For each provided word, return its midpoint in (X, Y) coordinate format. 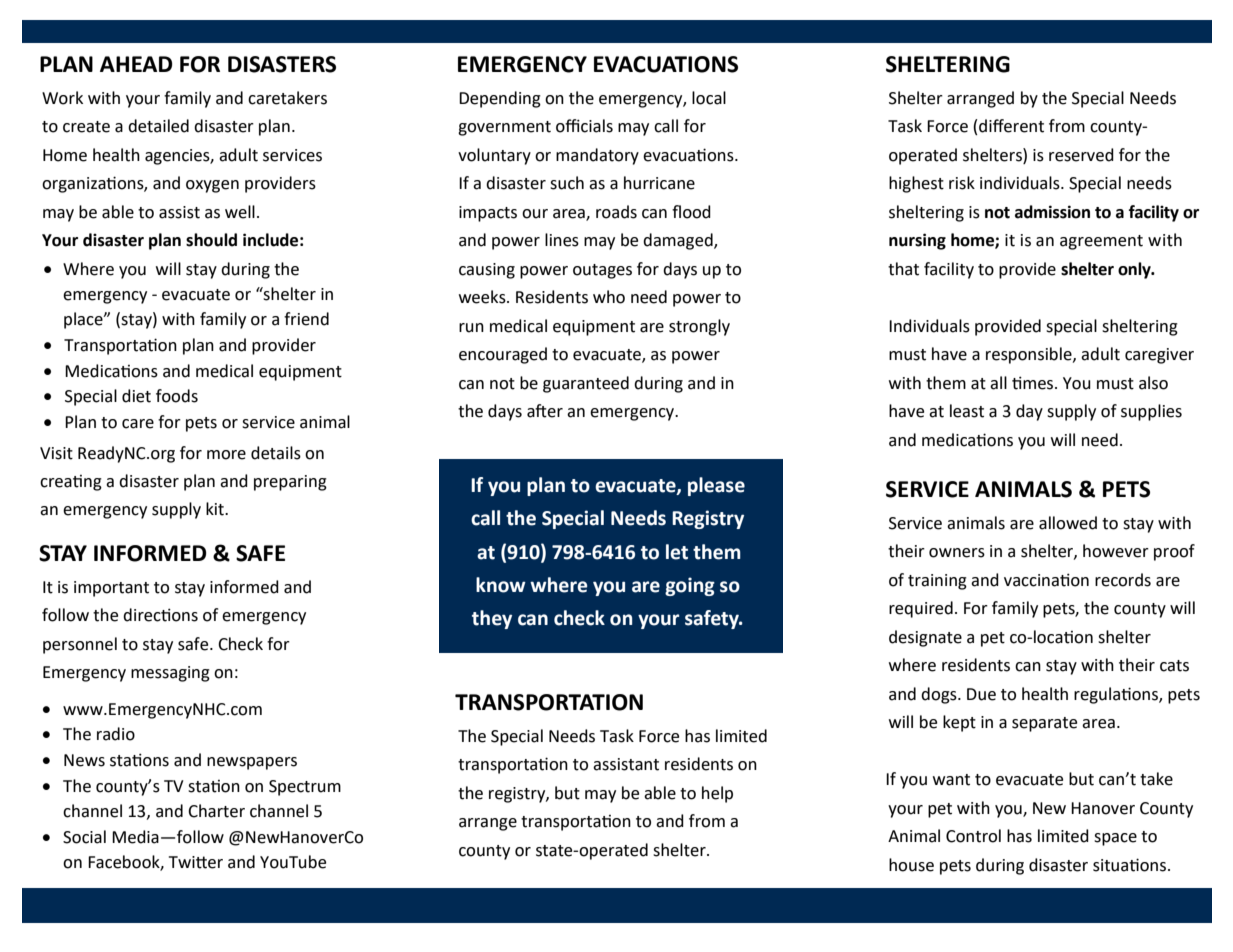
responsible (1030, 355)
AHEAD (136, 64)
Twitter (196, 862)
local (709, 98)
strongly (699, 327)
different (1011, 126)
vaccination (1046, 580)
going (690, 586)
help (717, 794)
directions (160, 615)
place (84, 320)
